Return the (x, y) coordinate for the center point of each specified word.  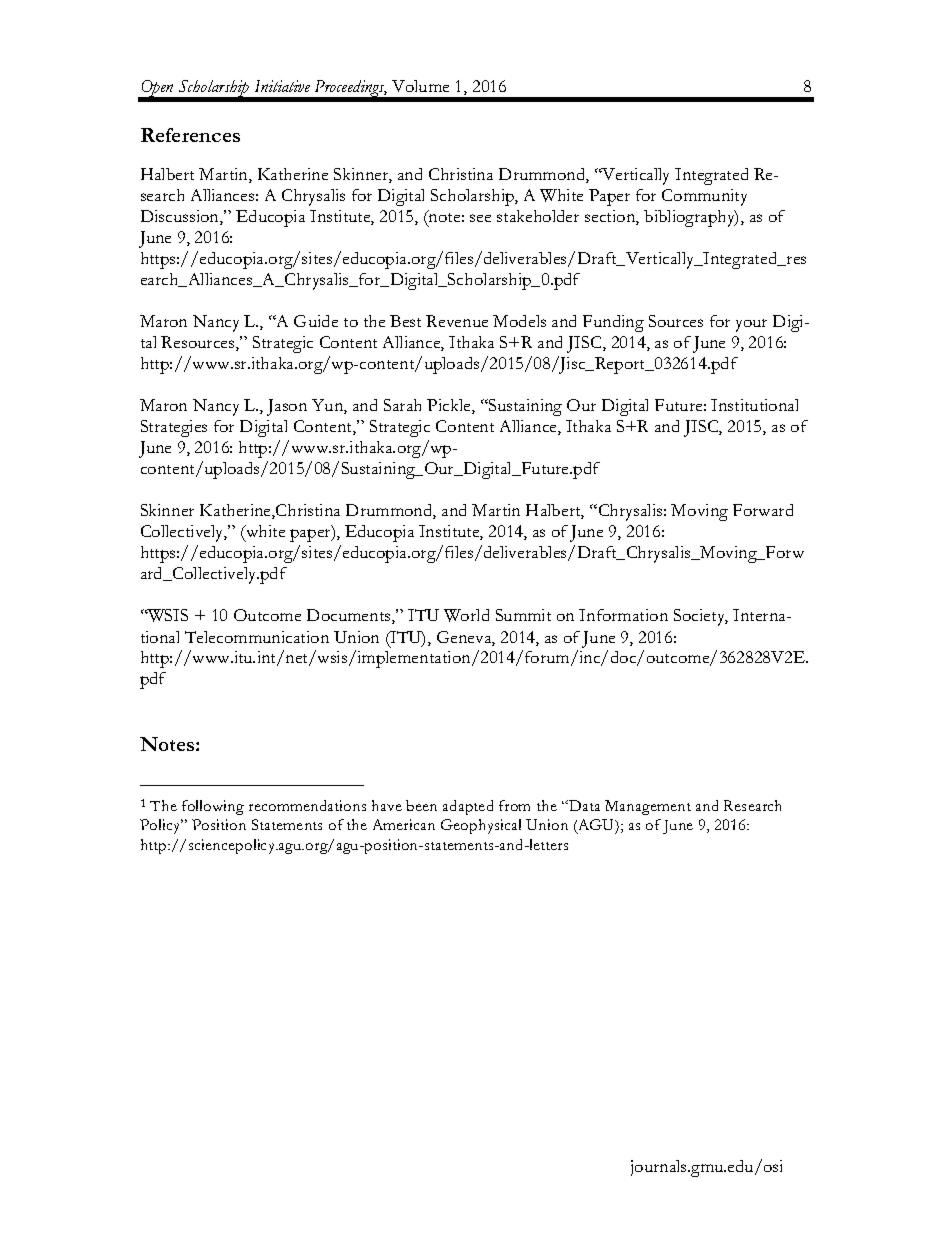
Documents (350, 616)
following (213, 807)
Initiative (282, 86)
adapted (468, 807)
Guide (316, 321)
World (466, 615)
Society (701, 617)
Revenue (457, 321)
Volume (420, 86)
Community (704, 197)
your (751, 325)
